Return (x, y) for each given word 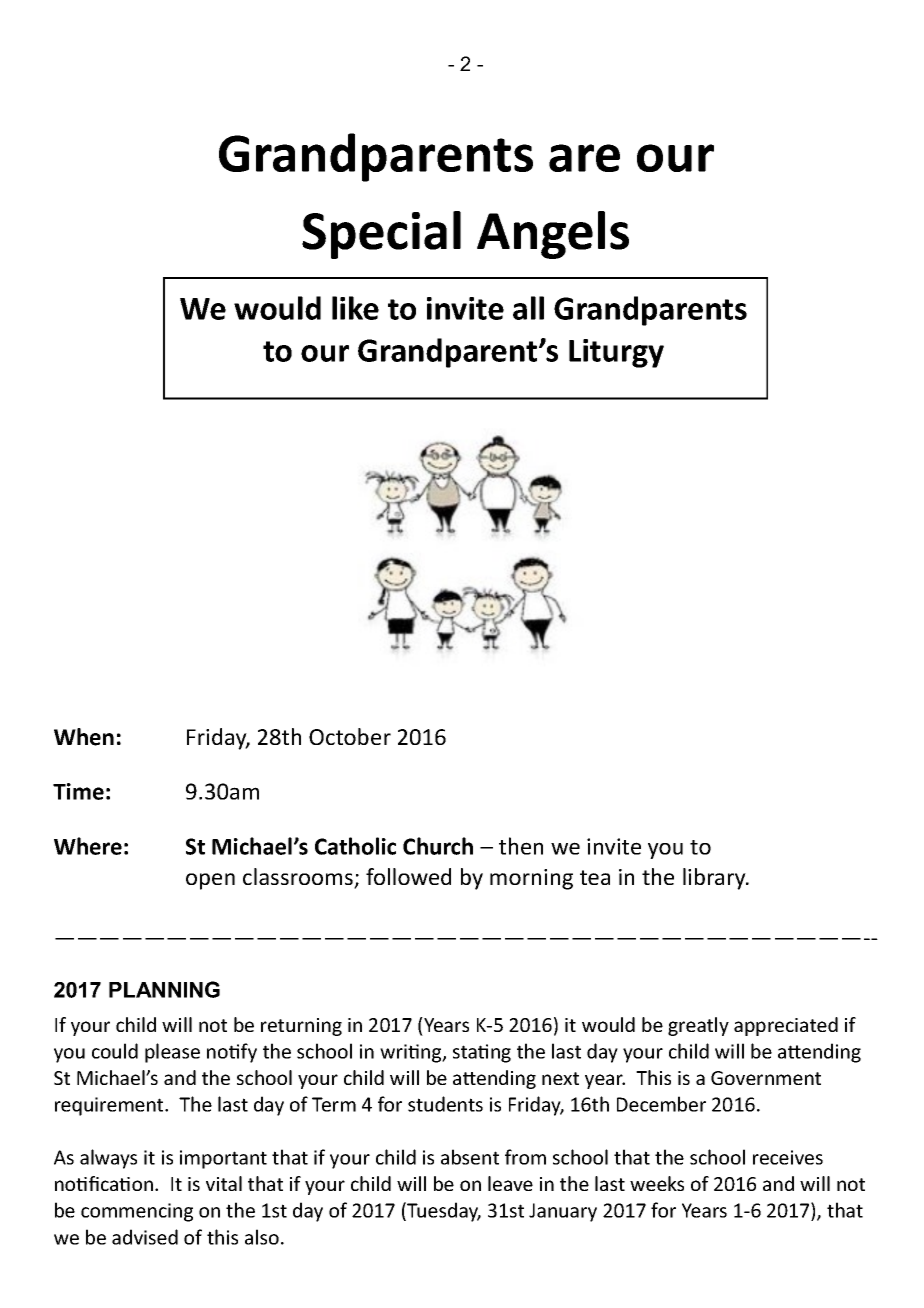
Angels (553, 235)
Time (78, 791)
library (715, 879)
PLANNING (164, 989)
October (350, 736)
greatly (698, 1026)
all (528, 308)
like (355, 308)
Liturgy (616, 353)
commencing (137, 1212)
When (84, 737)
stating (482, 1053)
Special (381, 235)
